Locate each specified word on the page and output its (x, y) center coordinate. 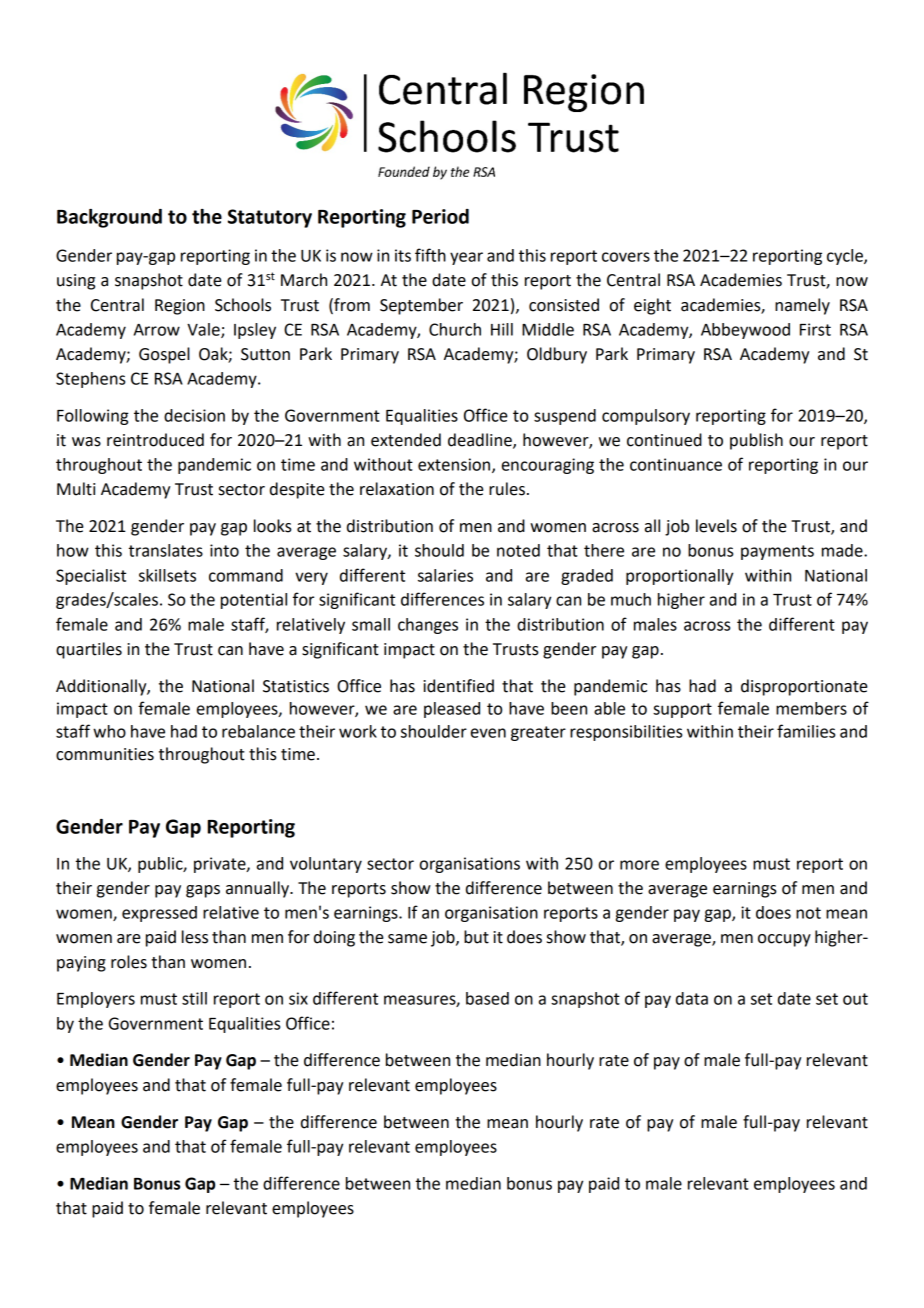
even (488, 733)
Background (109, 218)
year (466, 258)
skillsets (167, 575)
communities (105, 754)
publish (756, 441)
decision (194, 415)
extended (406, 440)
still (194, 998)
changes (428, 626)
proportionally (679, 577)
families (806, 731)
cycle (846, 257)
